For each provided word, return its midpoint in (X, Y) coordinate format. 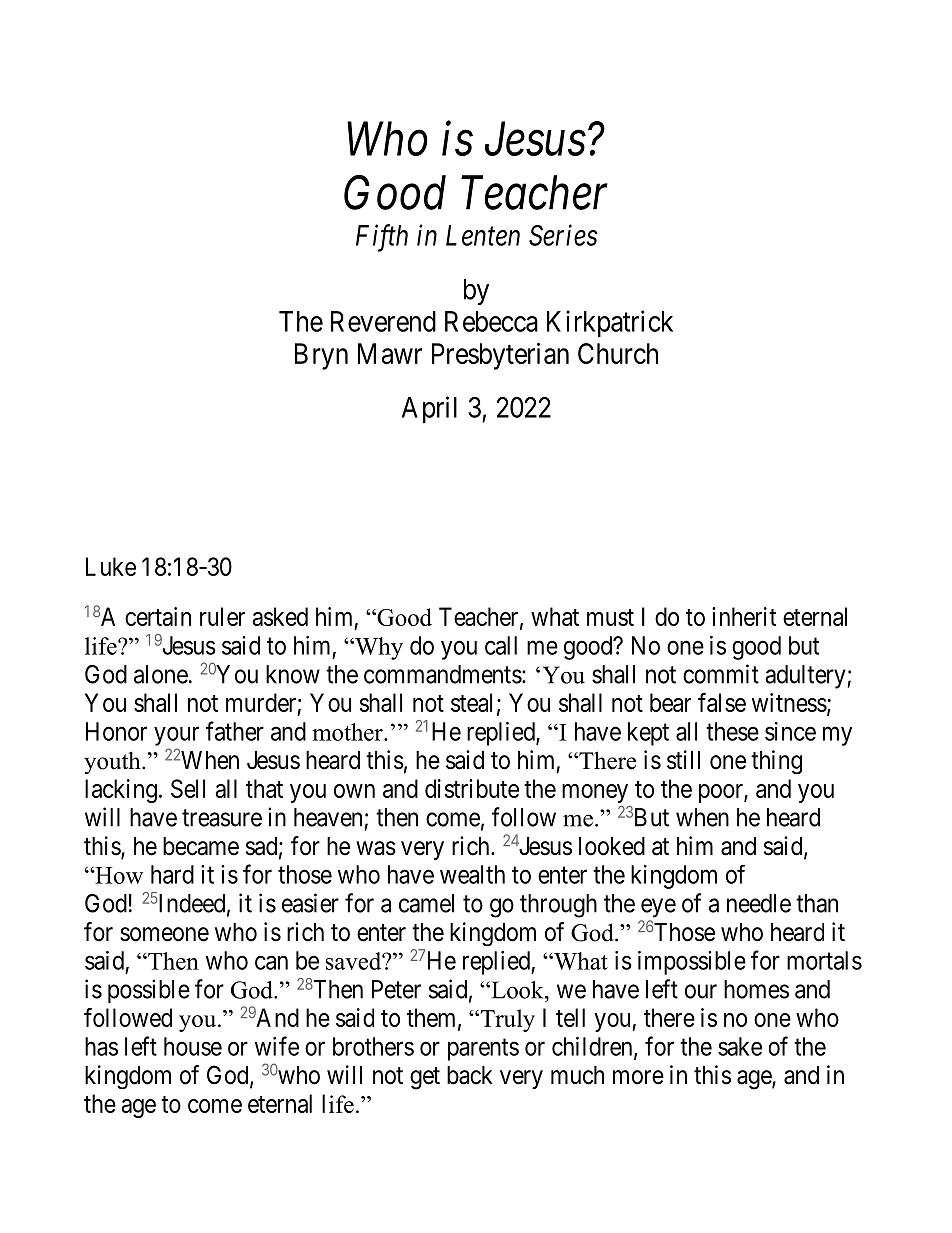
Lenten (483, 235)
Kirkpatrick (610, 324)
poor (722, 793)
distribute (472, 788)
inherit (744, 616)
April (429, 410)
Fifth (382, 238)
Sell (188, 788)
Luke (111, 566)
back (470, 1075)
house (193, 1046)
